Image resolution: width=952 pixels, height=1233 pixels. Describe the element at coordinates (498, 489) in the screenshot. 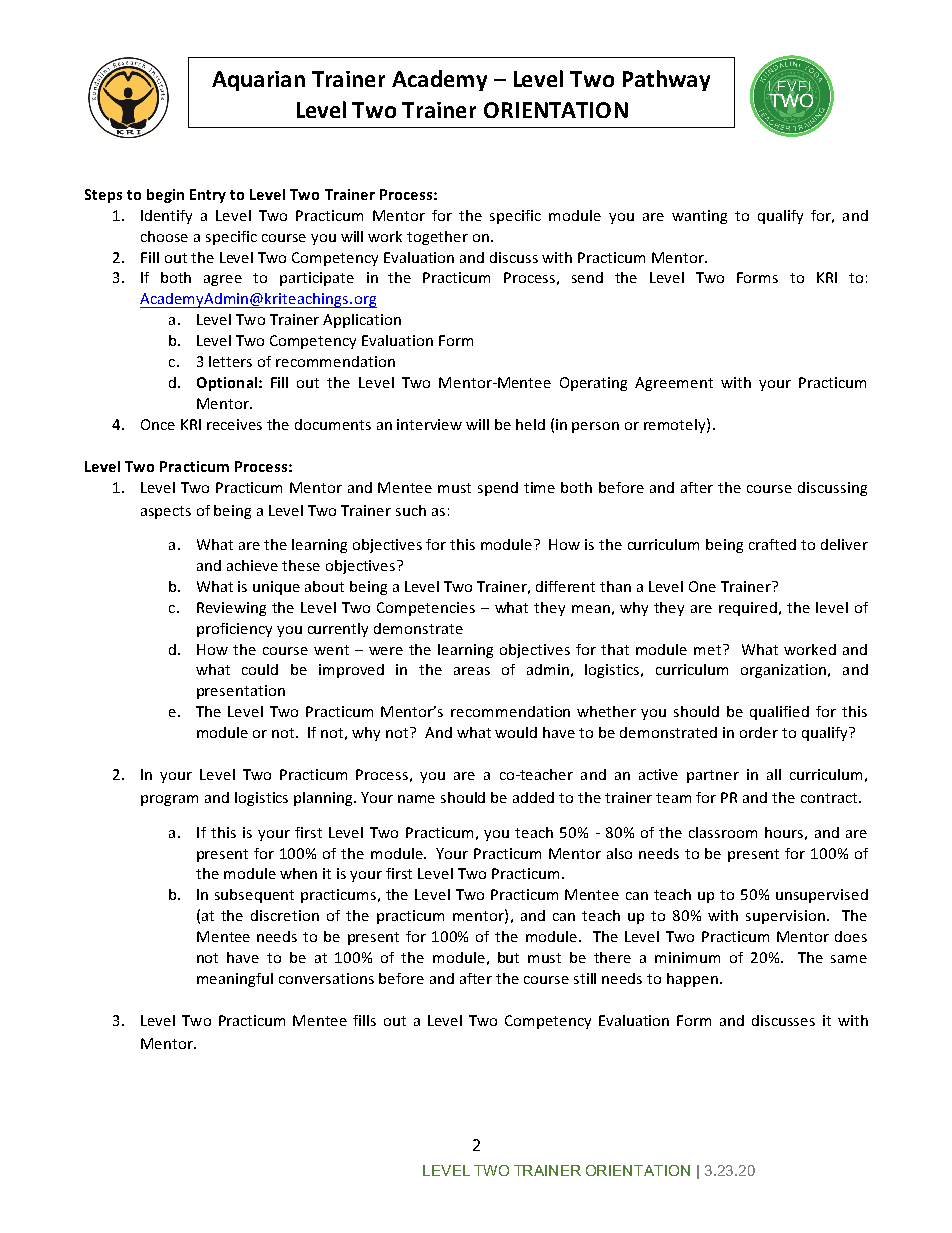

I see `spend` at that location.
